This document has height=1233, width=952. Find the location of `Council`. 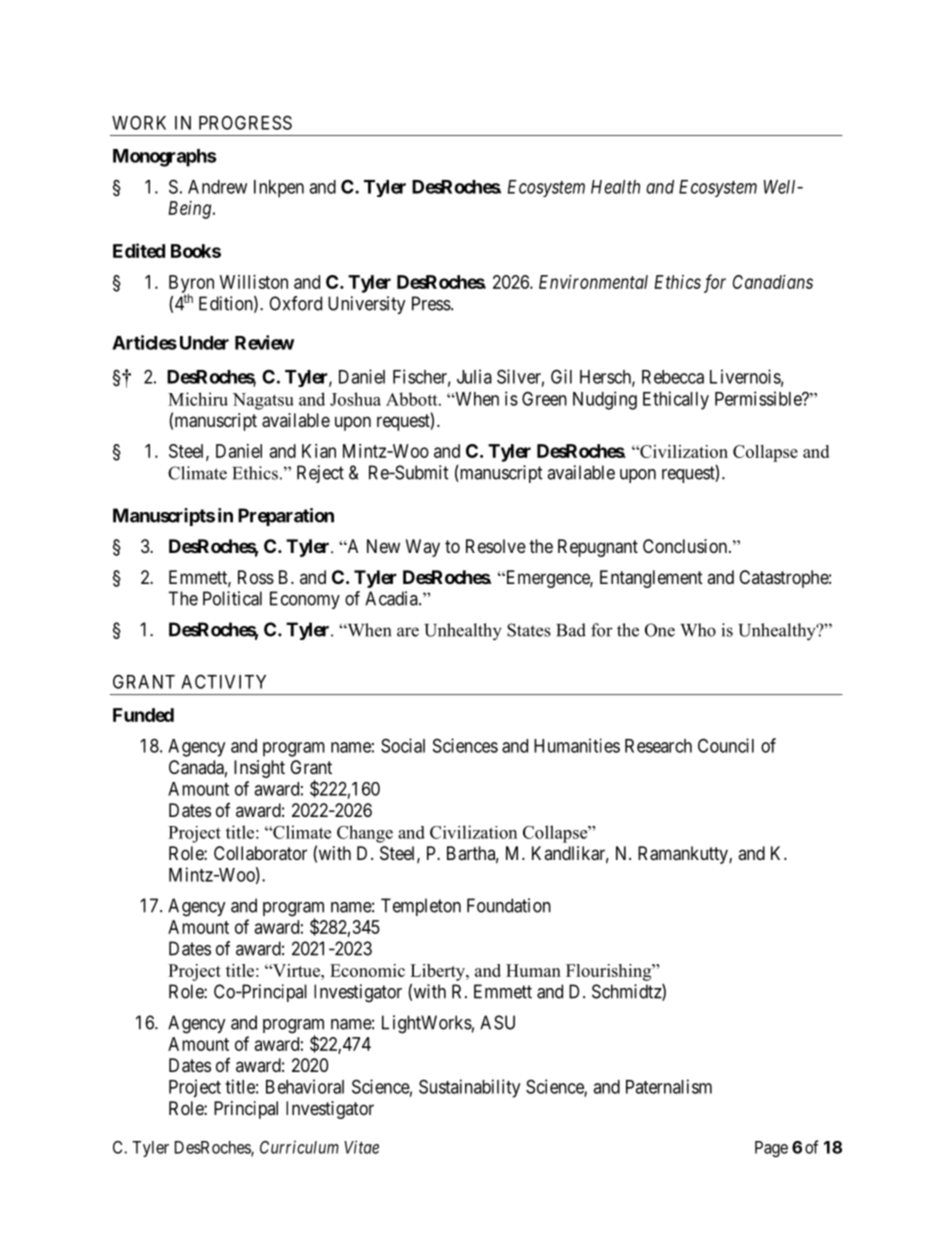

Council is located at coordinates (726, 745).
